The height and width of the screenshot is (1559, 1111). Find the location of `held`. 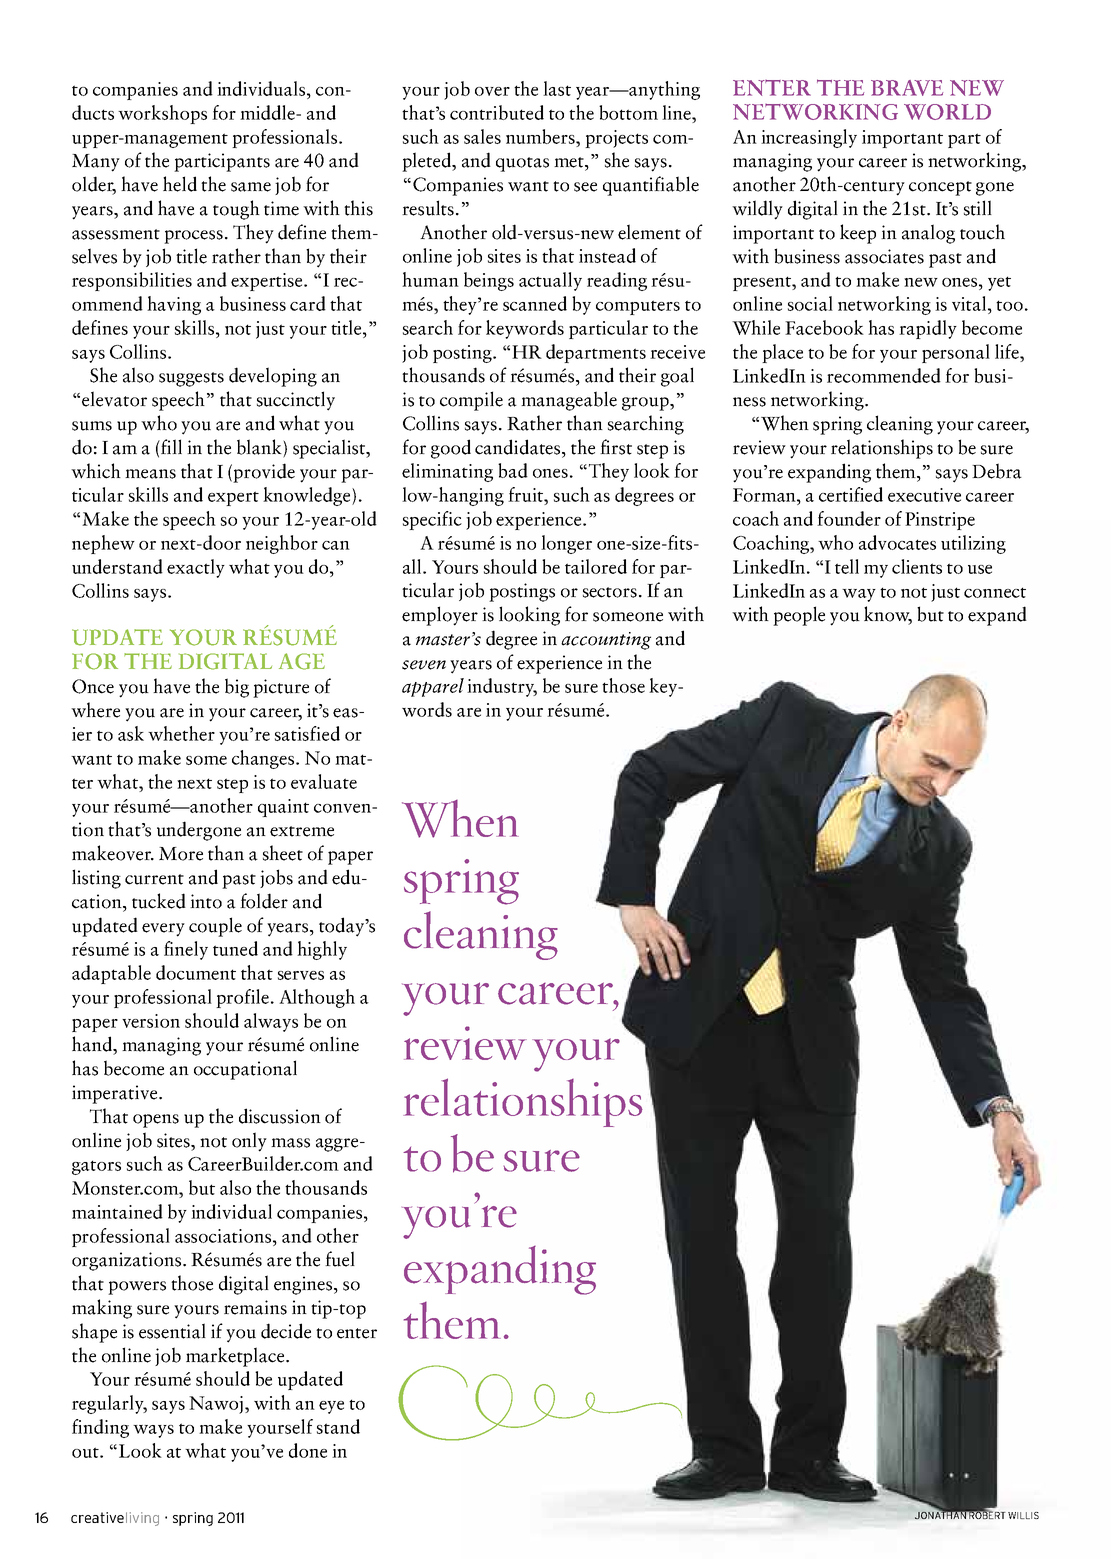

held is located at coordinates (180, 184).
